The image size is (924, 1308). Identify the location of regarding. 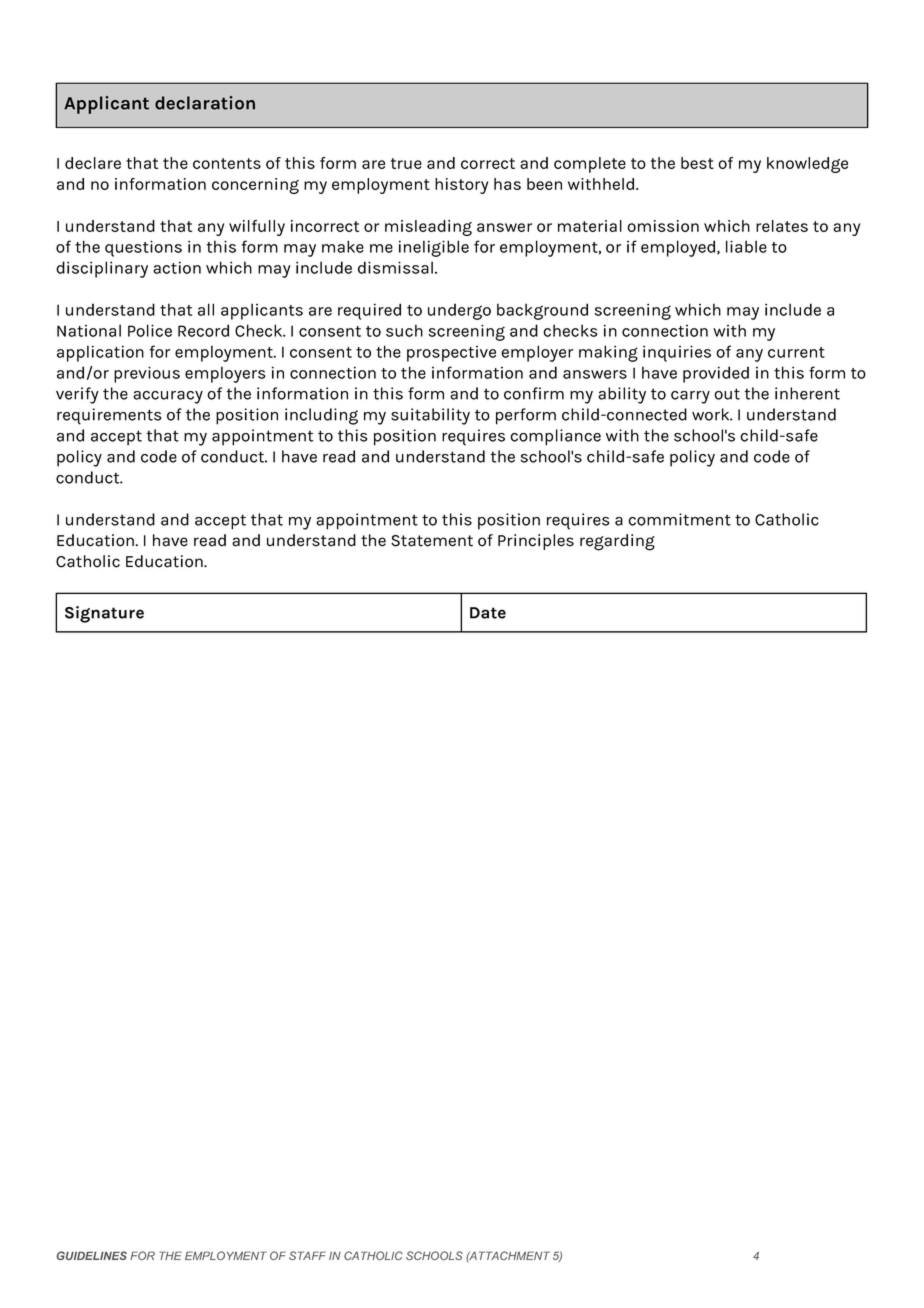
(617, 542).
